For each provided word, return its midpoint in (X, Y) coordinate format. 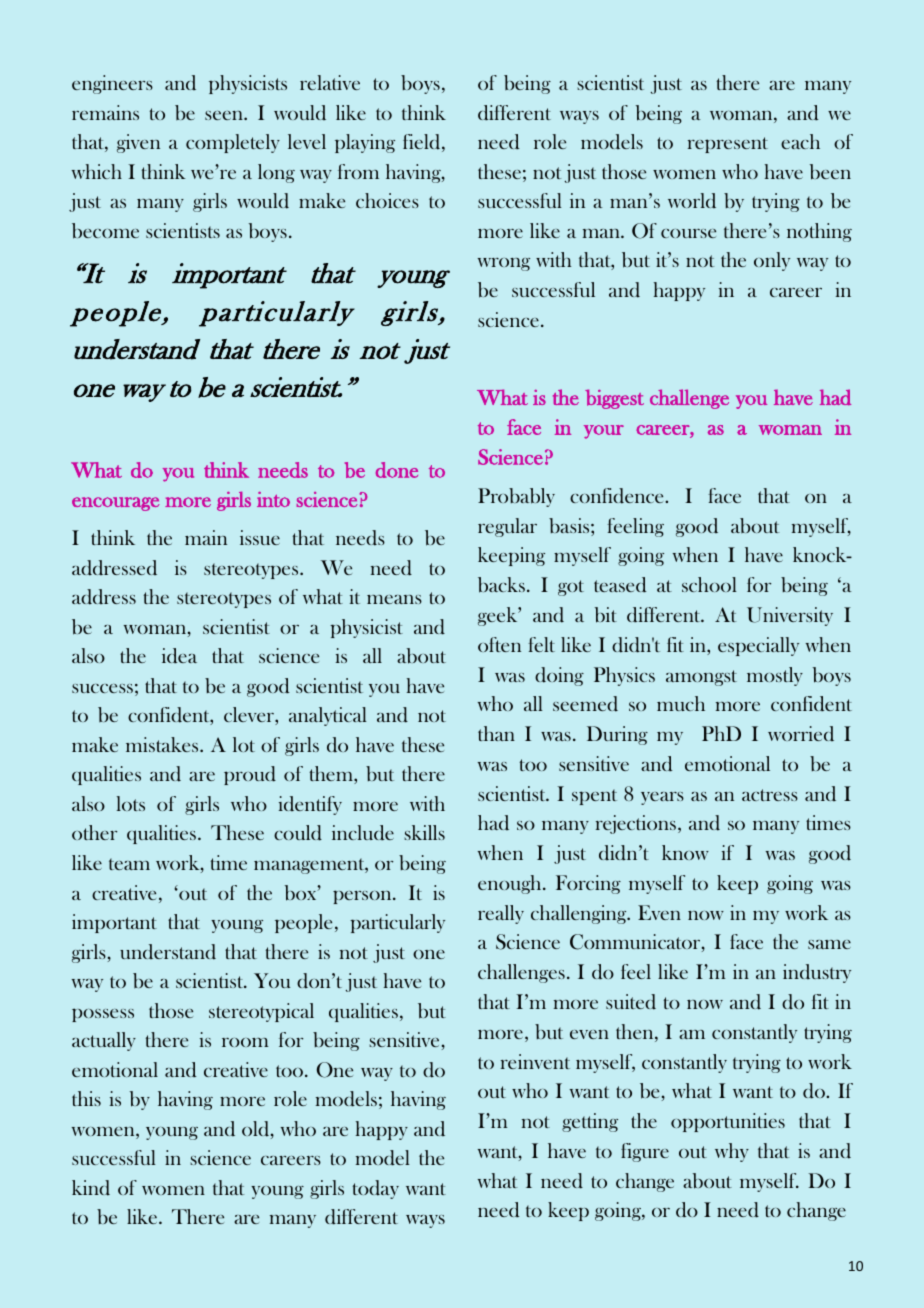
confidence (618, 496)
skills (424, 832)
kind (91, 1188)
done (397, 470)
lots (131, 803)
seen (225, 115)
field (423, 143)
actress (770, 795)
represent (728, 145)
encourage (116, 504)
